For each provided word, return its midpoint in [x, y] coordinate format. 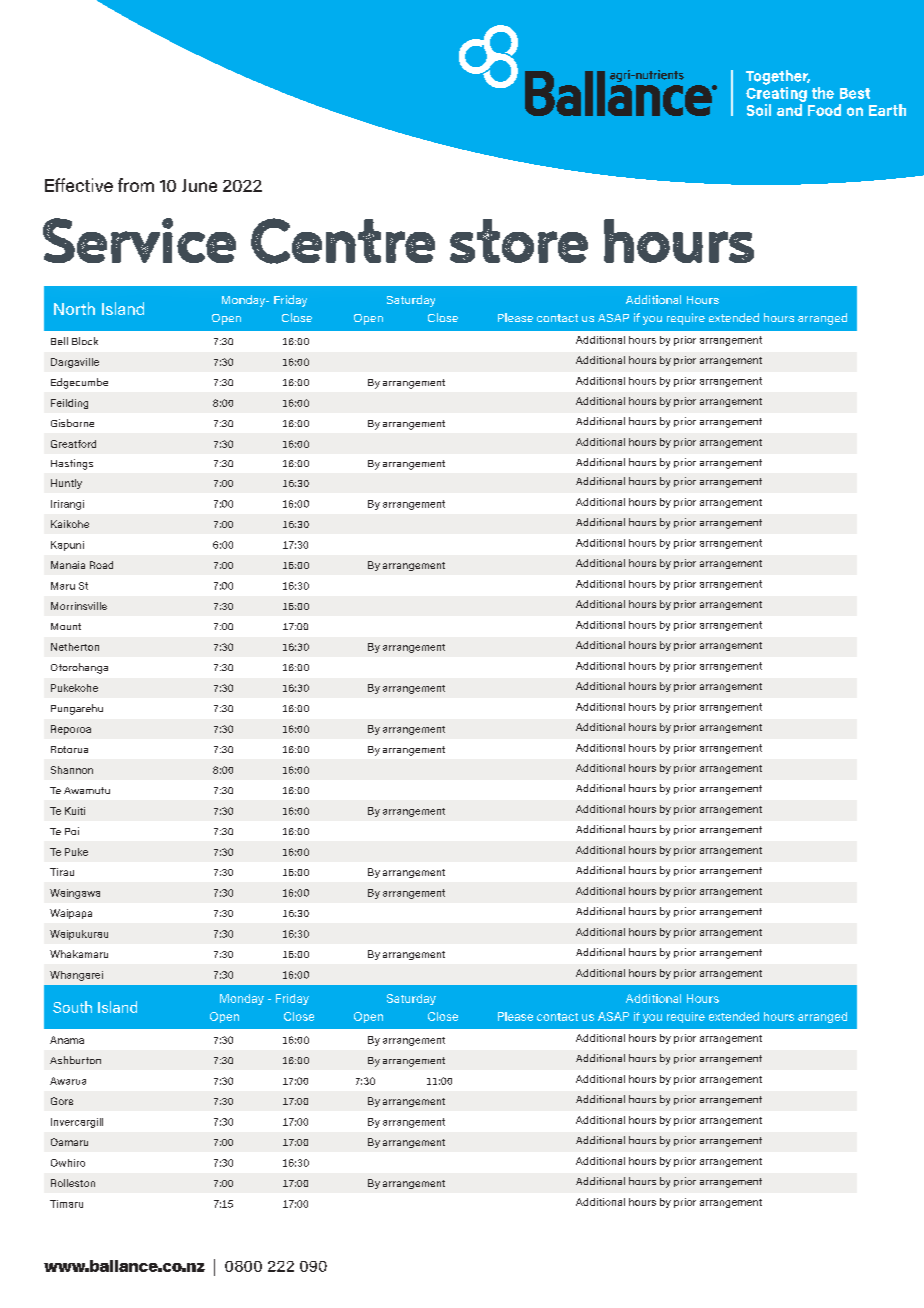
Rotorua [69, 749]
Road [101, 565]
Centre [343, 241]
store [519, 241]
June [199, 185]
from [136, 185]
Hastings [72, 464]
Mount [66, 626]
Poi [72, 831]
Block [85, 341]
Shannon [72, 770]
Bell [59, 341]
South [72, 1007]
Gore [62, 1101]
